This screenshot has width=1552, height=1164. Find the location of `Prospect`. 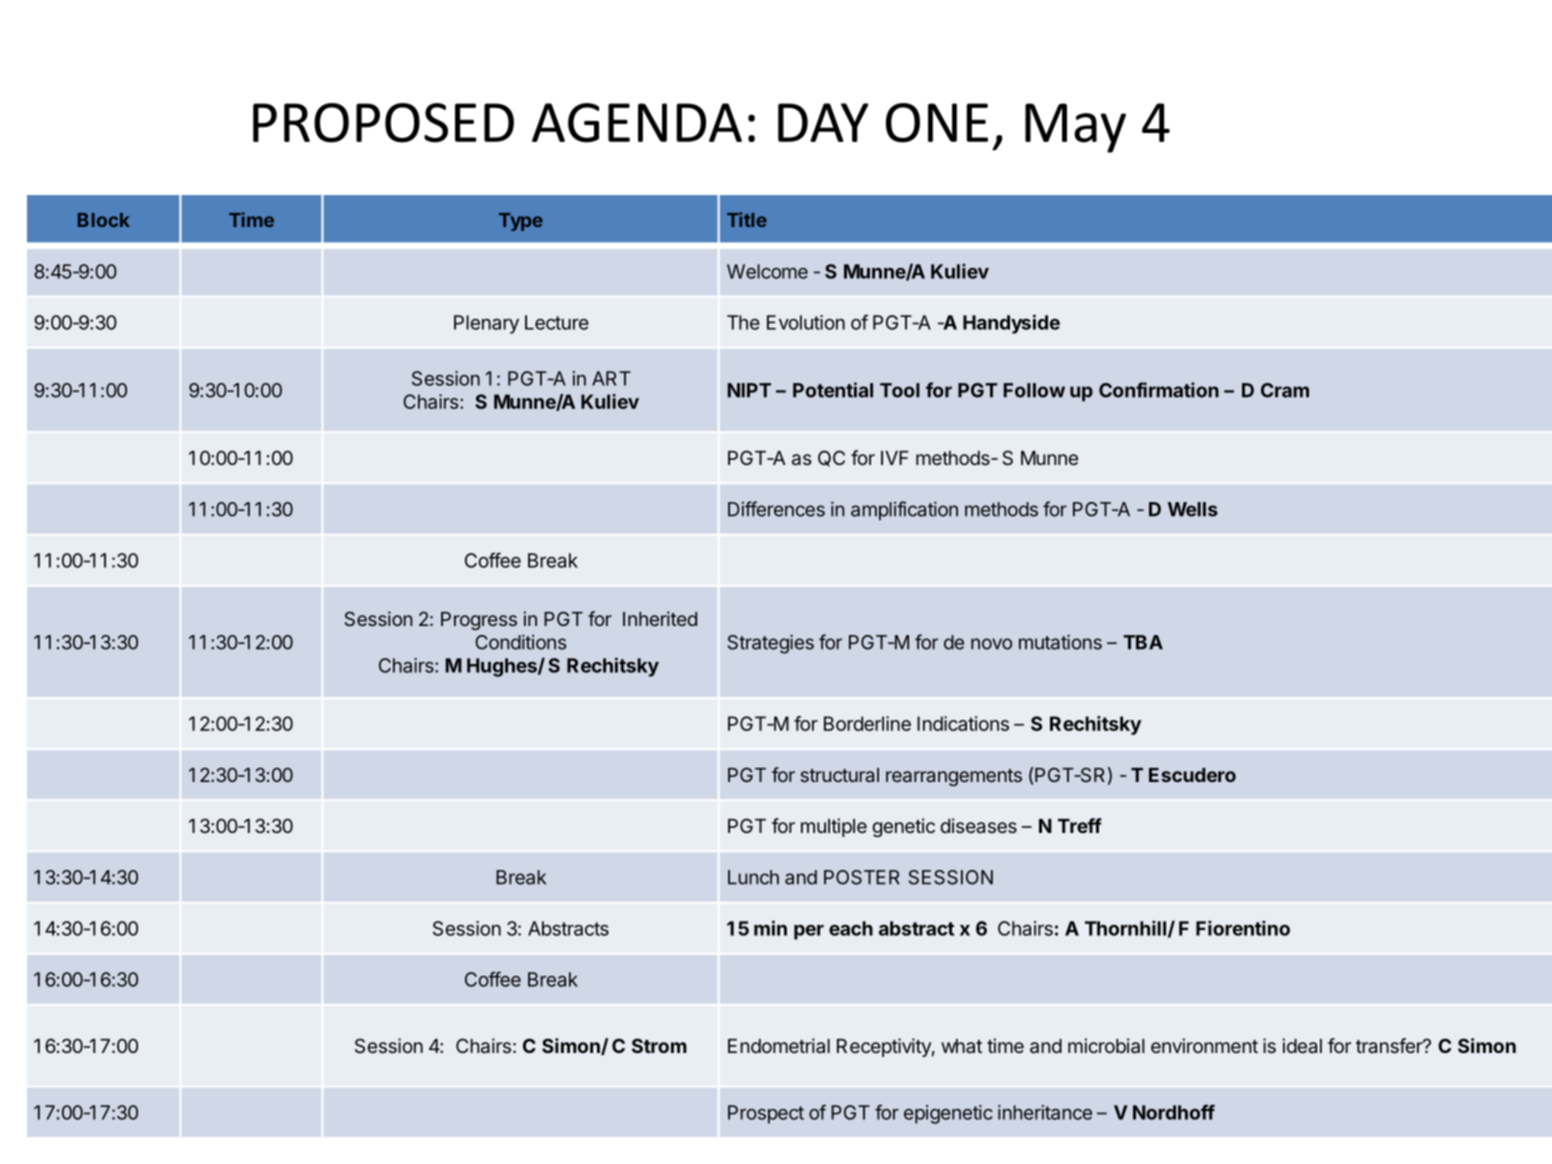

Prospect is located at coordinates (766, 1114).
